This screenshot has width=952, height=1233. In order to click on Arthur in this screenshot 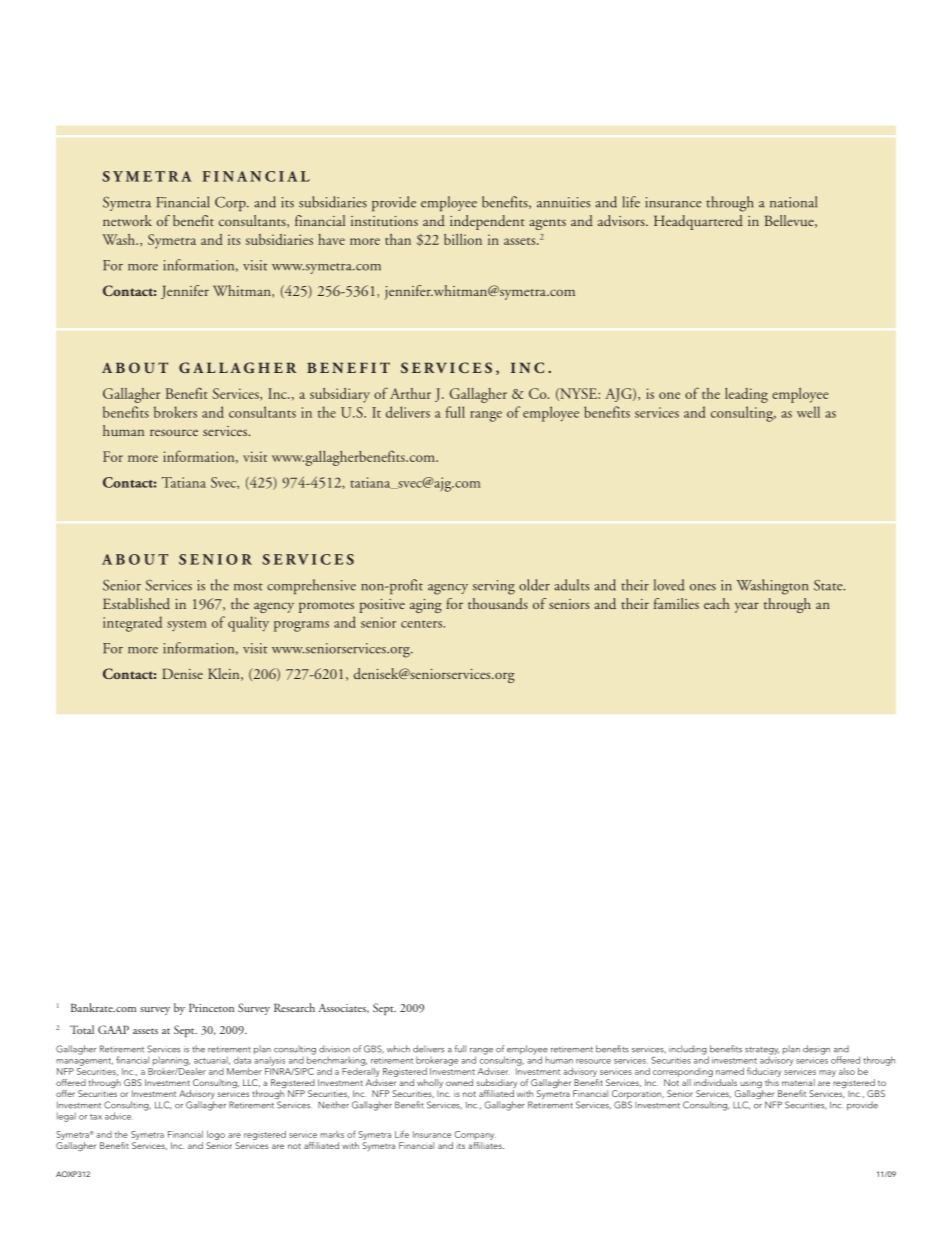, I will do `click(410, 393)`.
